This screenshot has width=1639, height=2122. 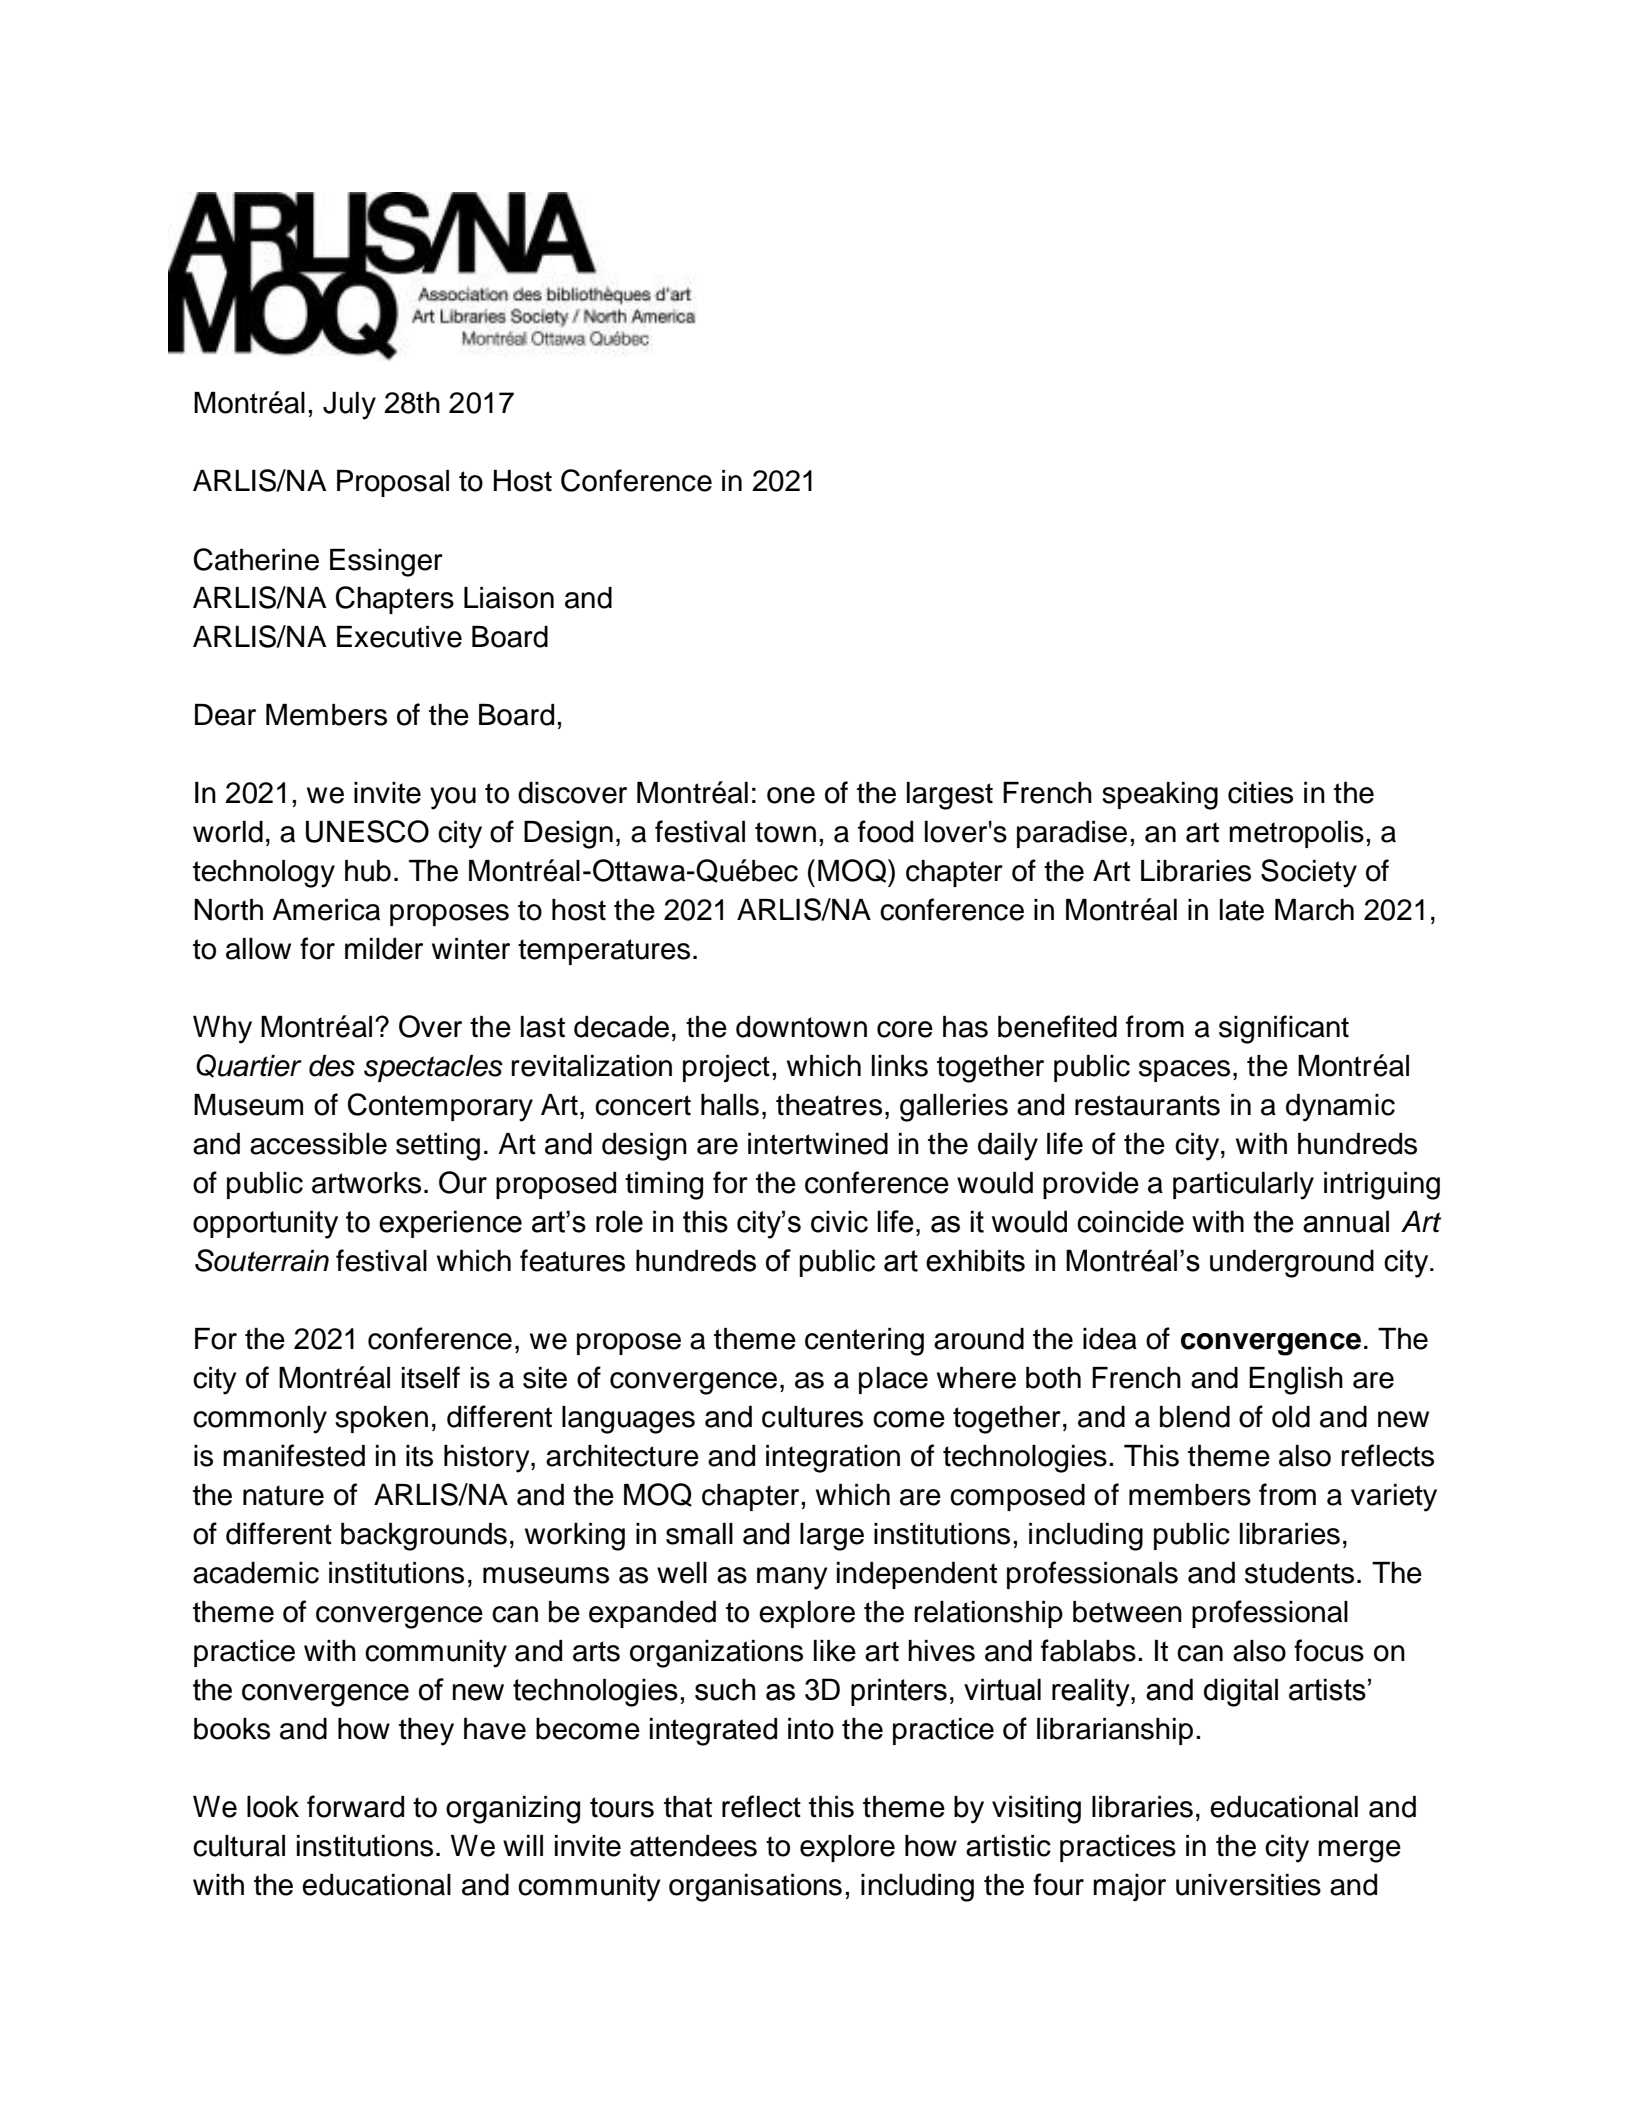 What do you see at coordinates (355, 1806) in the screenshot?
I see `forward` at bounding box center [355, 1806].
